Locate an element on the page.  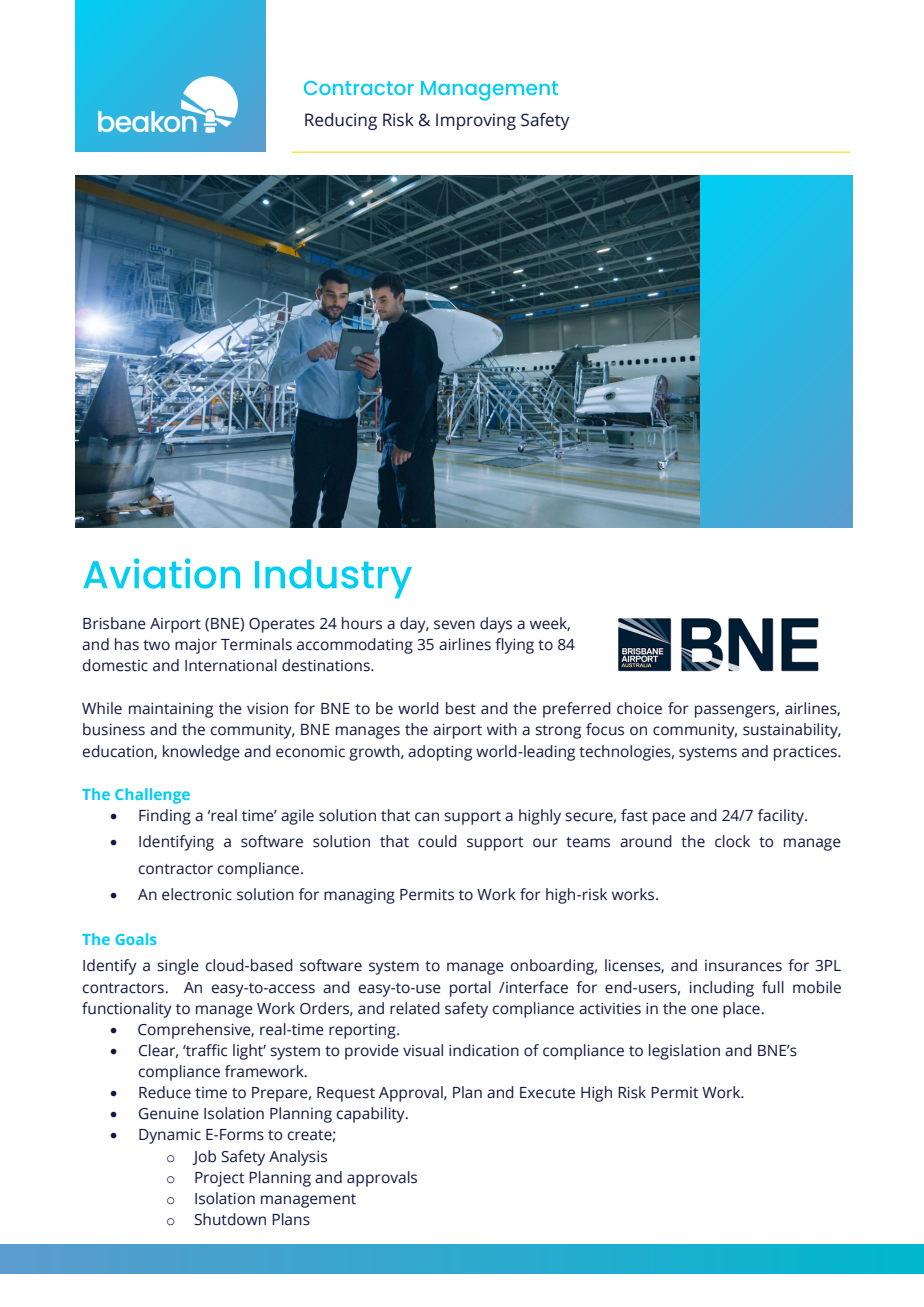
adopting is located at coordinates (440, 753).
